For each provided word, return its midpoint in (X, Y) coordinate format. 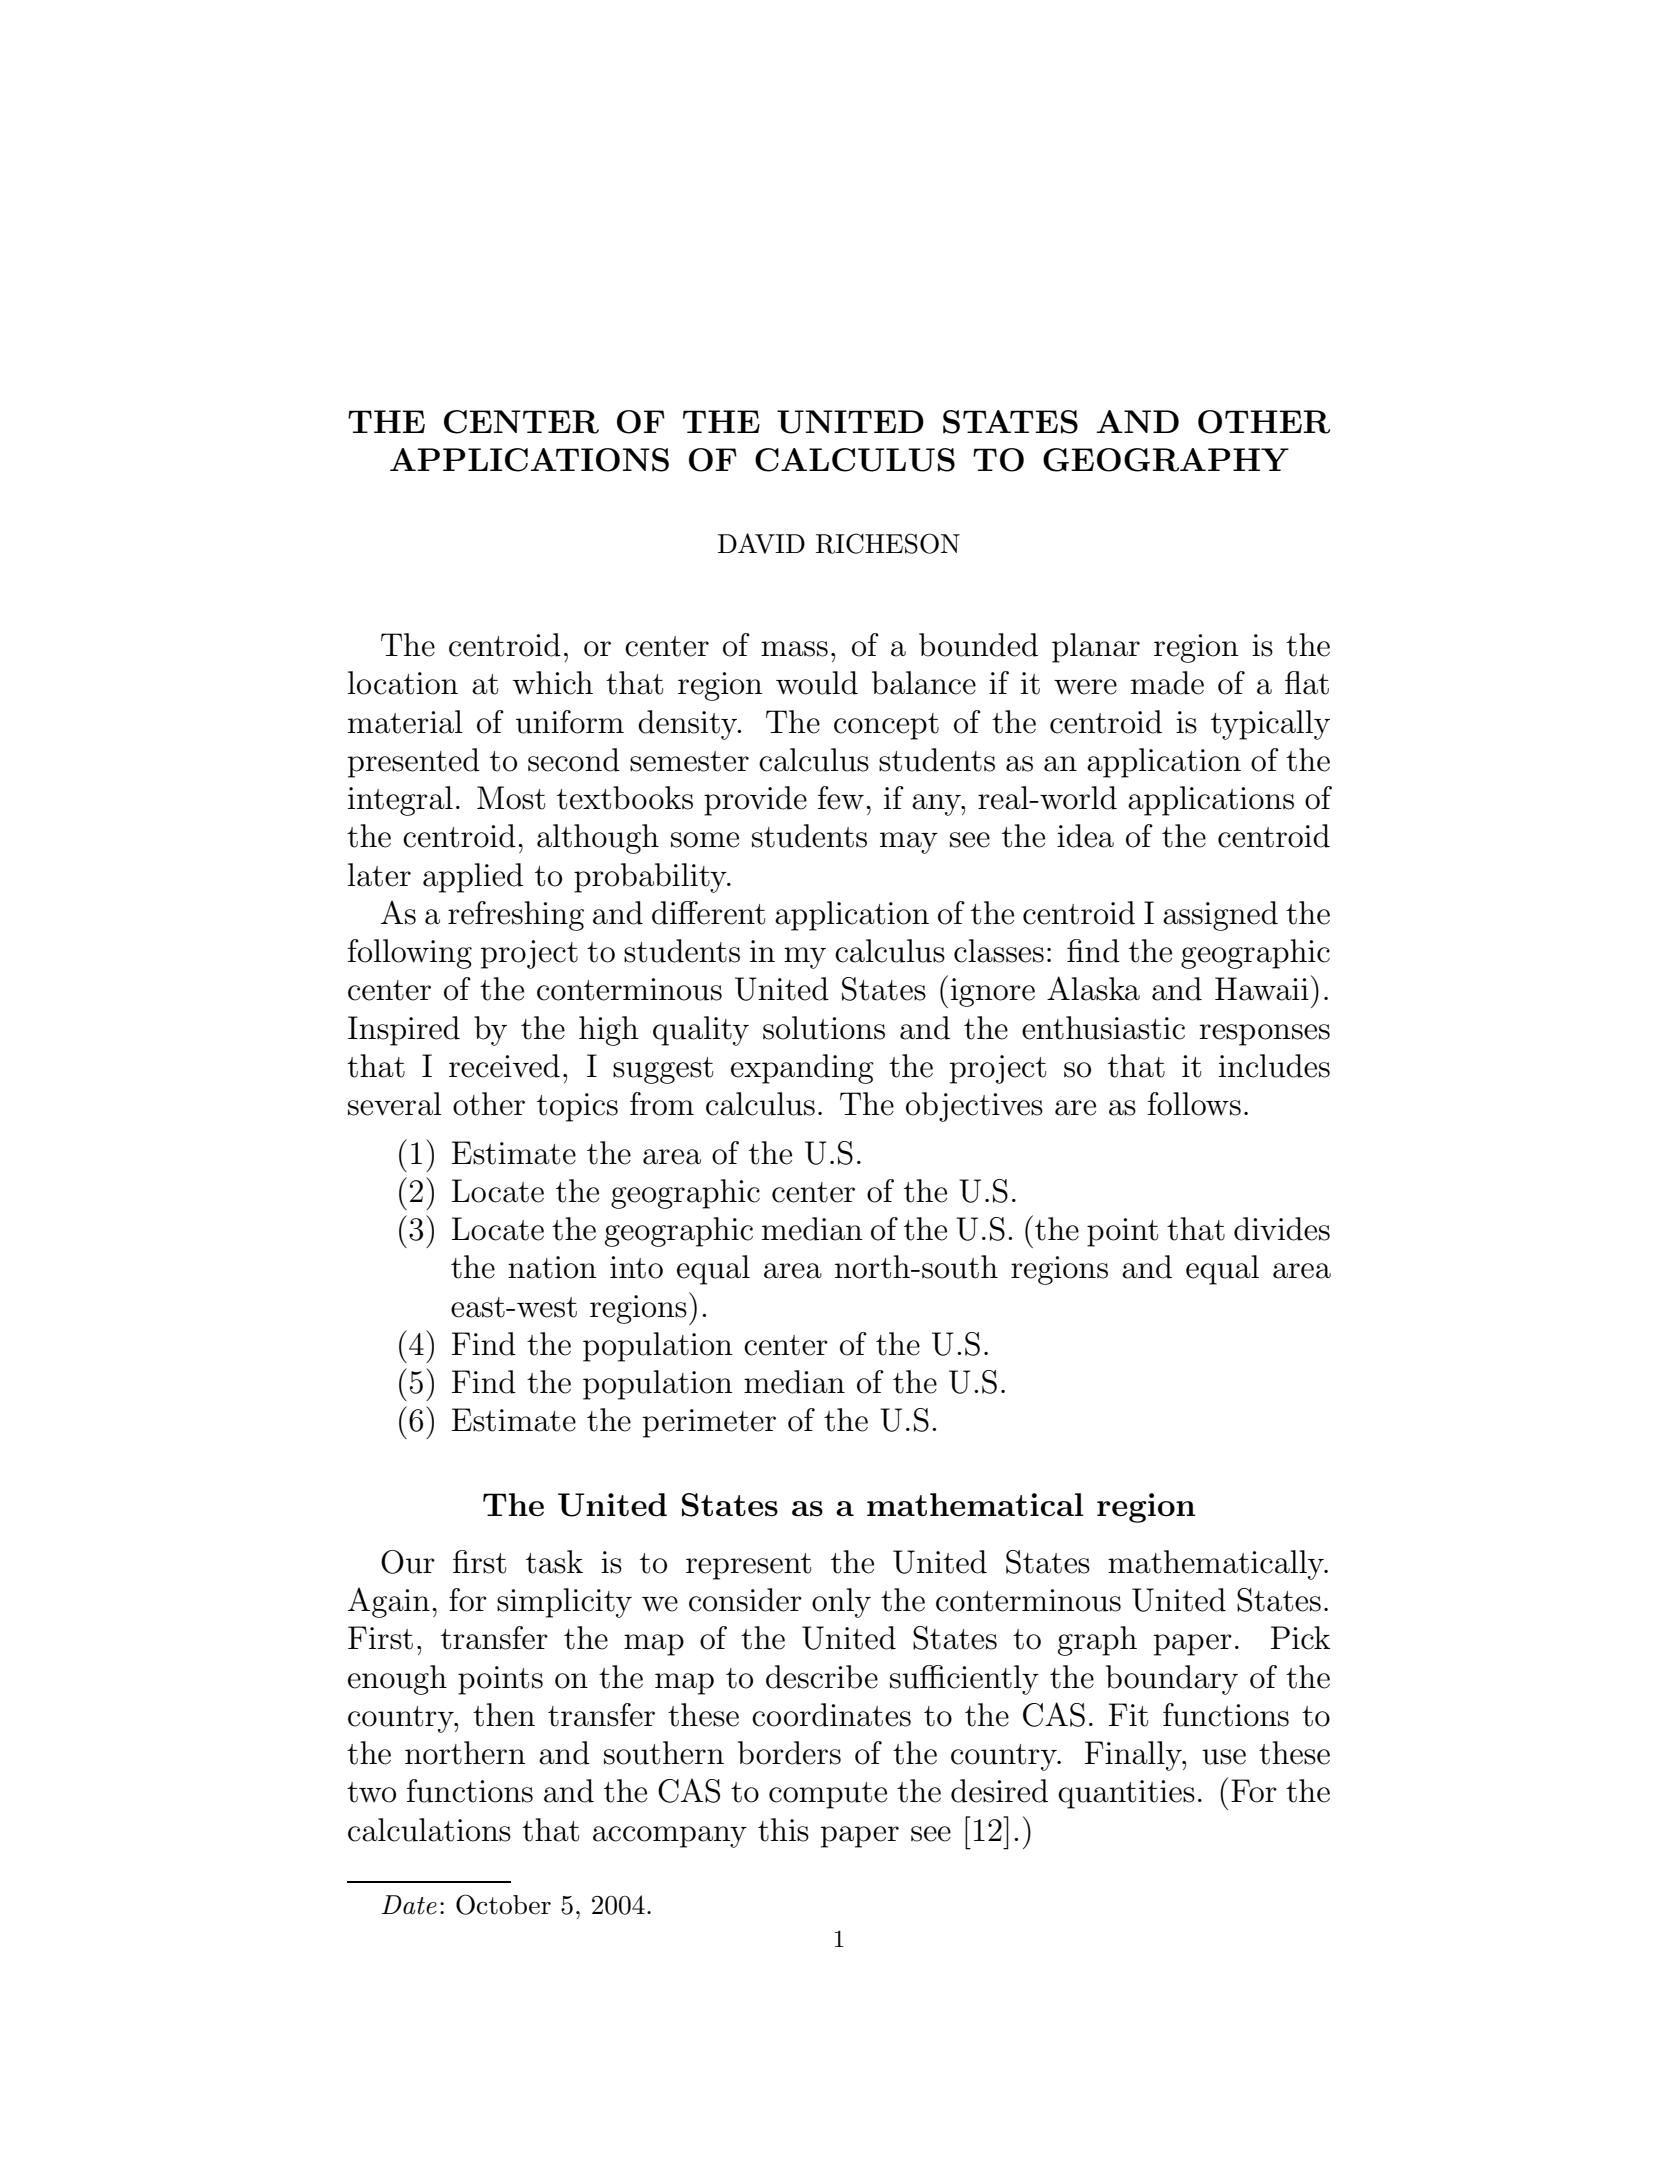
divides (1282, 1229)
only (841, 1603)
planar (1096, 648)
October (503, 1904)
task (554, 1562)
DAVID (761, 543)
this (783, 1830)
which (553, 683)
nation (552, 1267)
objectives (974, 1107)
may (909, 843)
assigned (1220, 916)
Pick (1300, 1638)
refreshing (516, 916)
